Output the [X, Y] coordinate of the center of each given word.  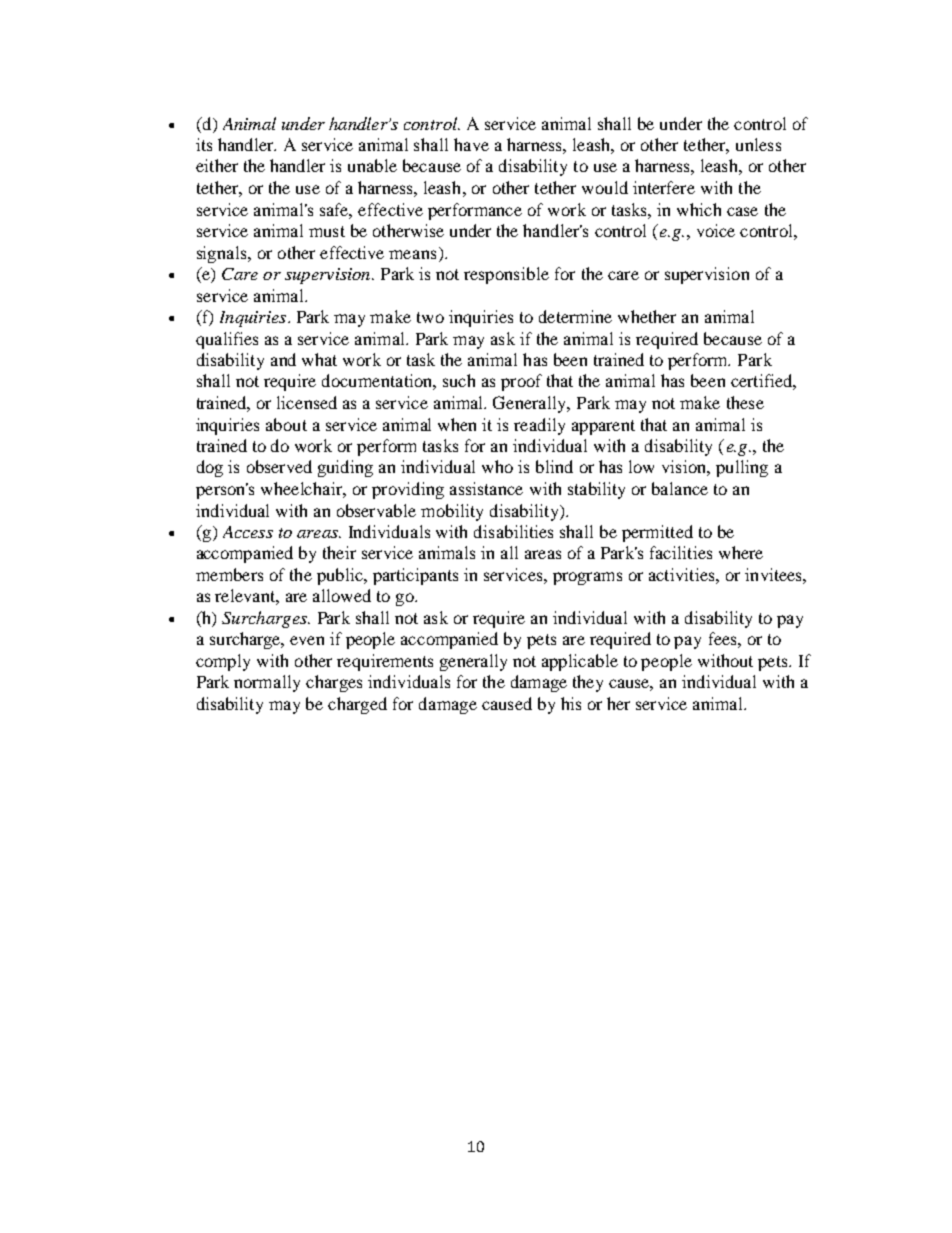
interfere [664, 187]
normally [267, 683]
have [471, 144]
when [457, 424]
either [217, 165]
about [286, 424]
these [745, 402]
